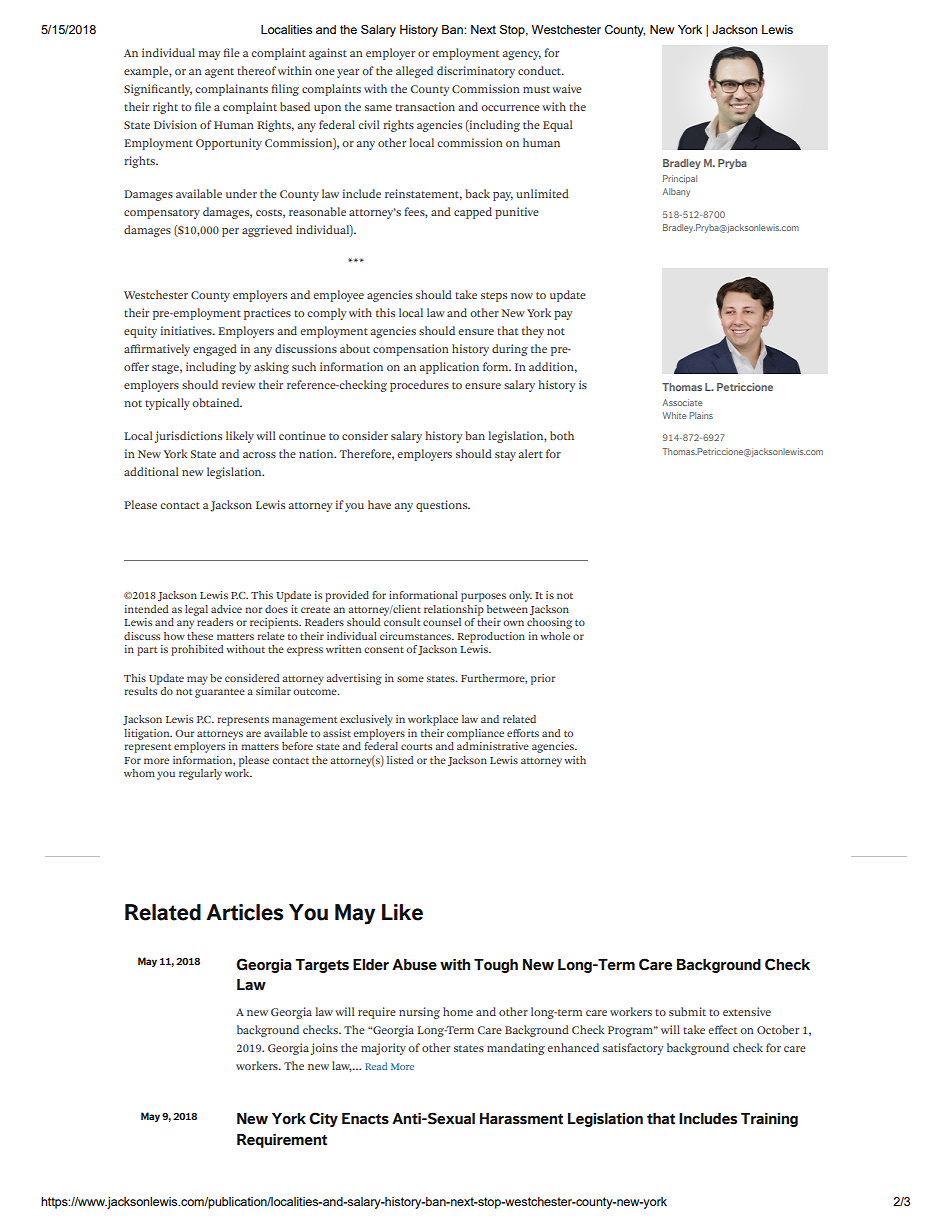 This image has height=1232, width=952. I want to click on advice, so click(226, 609).
